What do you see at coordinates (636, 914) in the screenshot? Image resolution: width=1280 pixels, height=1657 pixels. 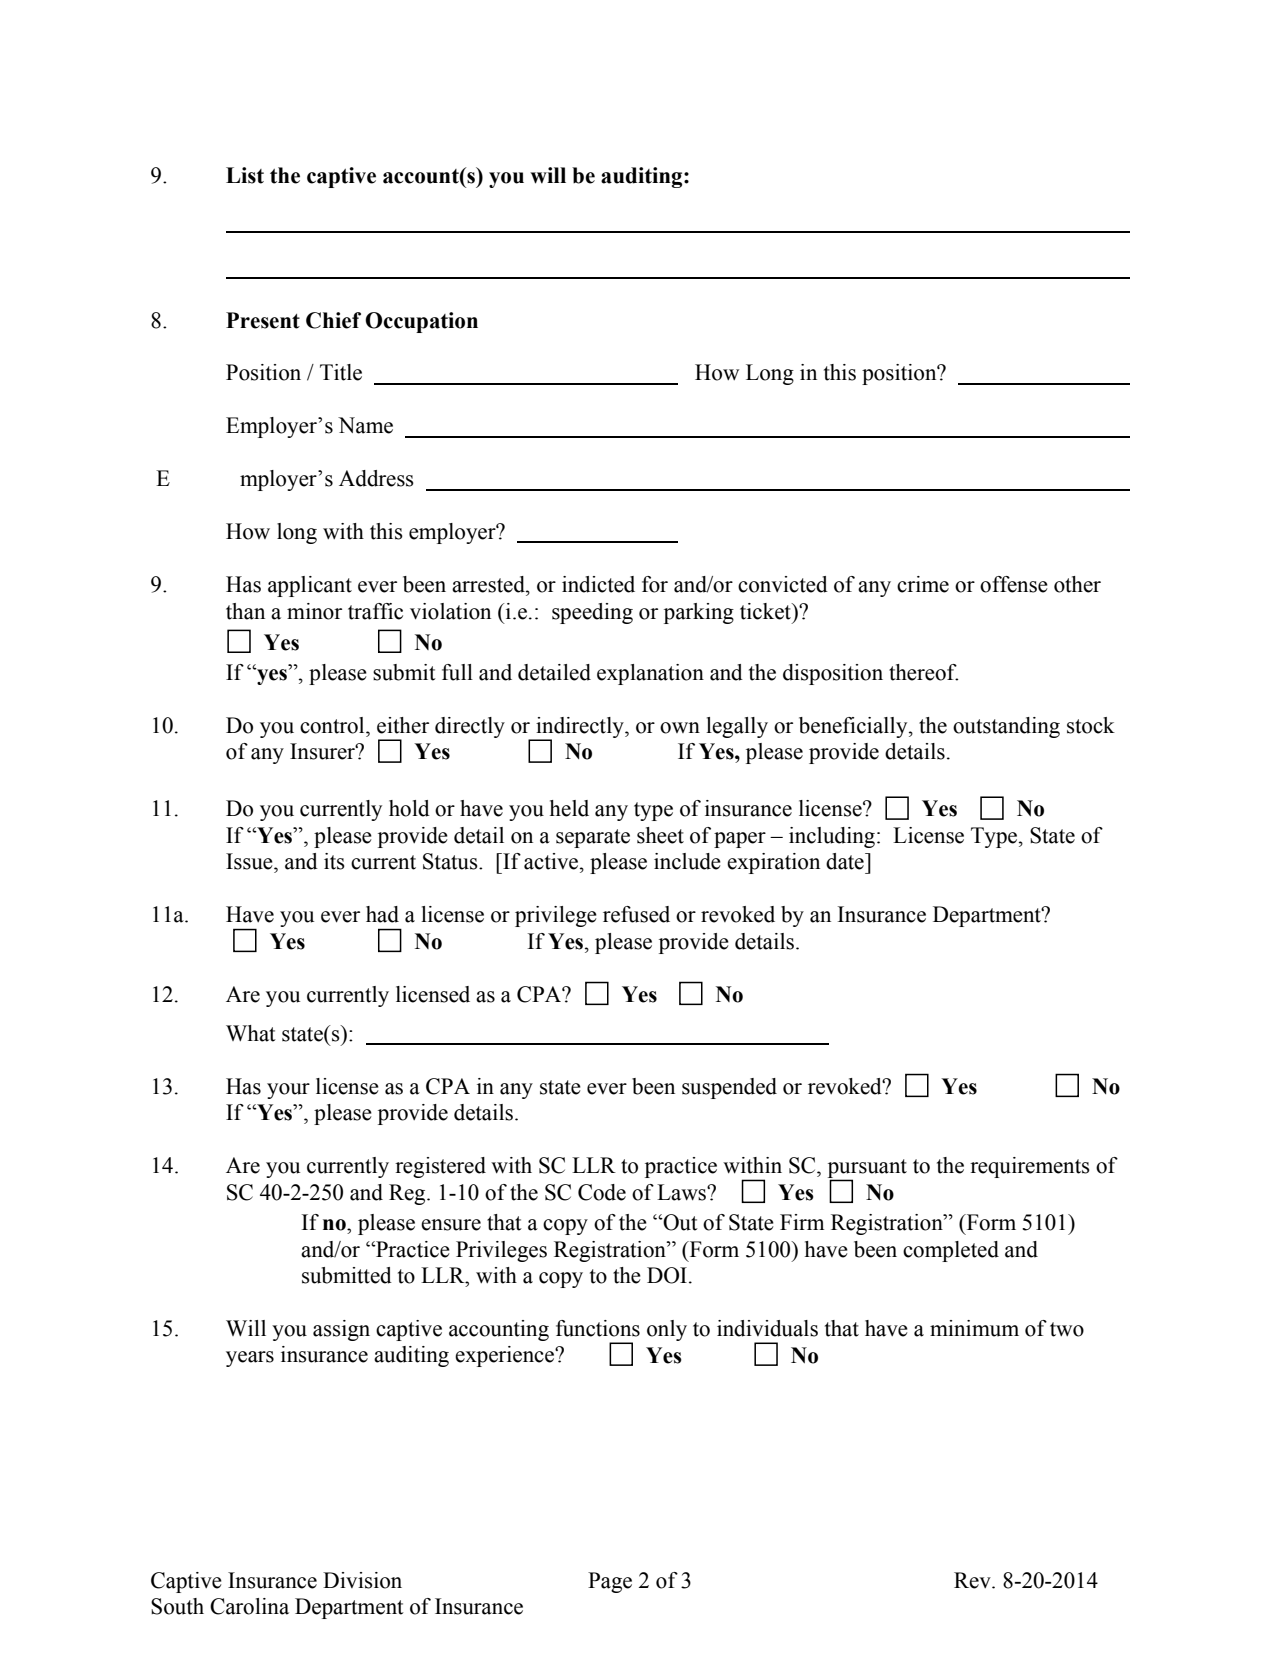 I see `refused` at bounding box center [636, 914].
